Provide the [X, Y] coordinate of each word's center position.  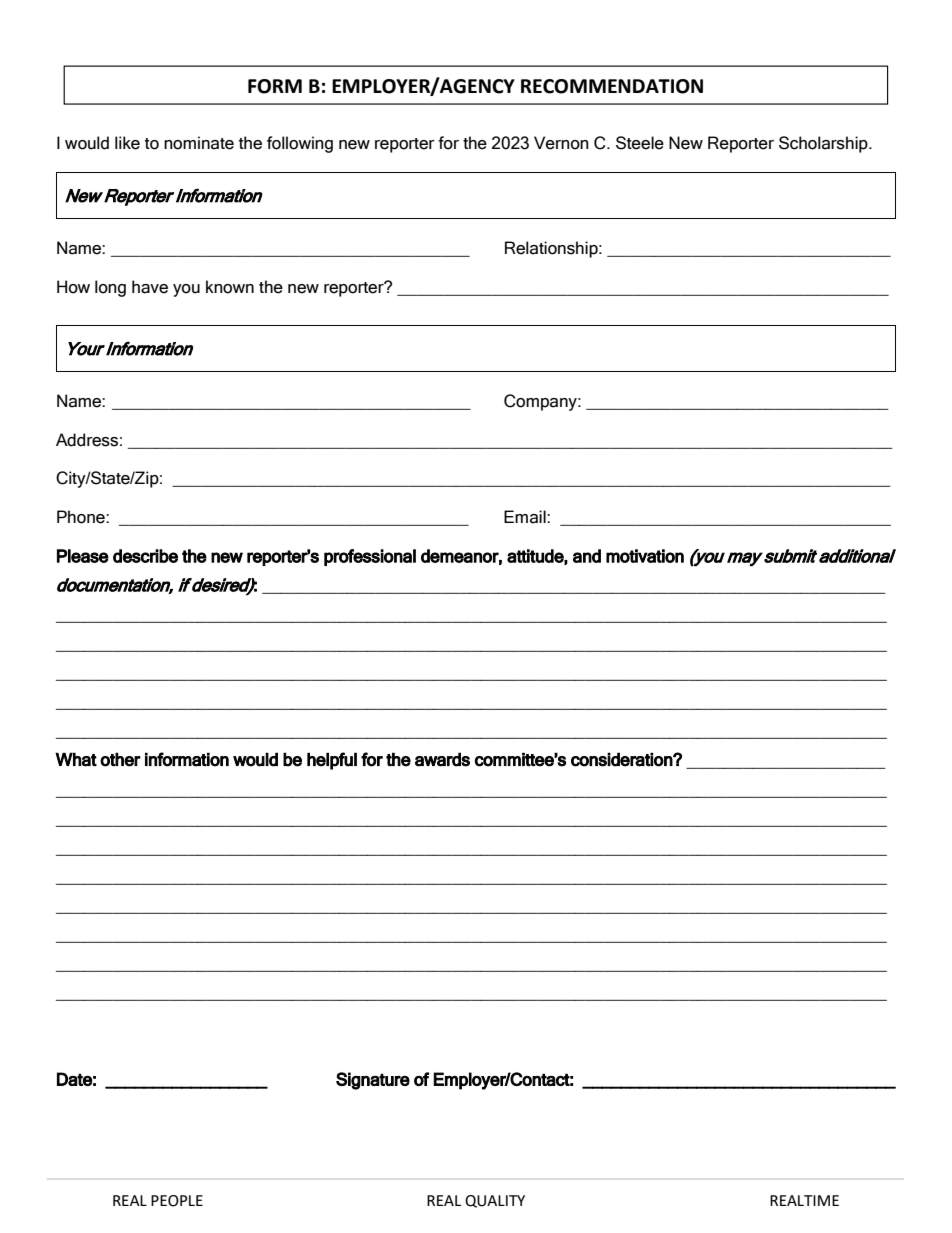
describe [145, 556]
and [587, 556]
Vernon [561, 143]
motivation [645, 556]
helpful [332, 761]
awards [442, 759]
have [150, 287]
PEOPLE [177, 1201]
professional [370, 557]
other [120, 759]
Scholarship [824, 144]
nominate [199, 143]
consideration [622, 759]
